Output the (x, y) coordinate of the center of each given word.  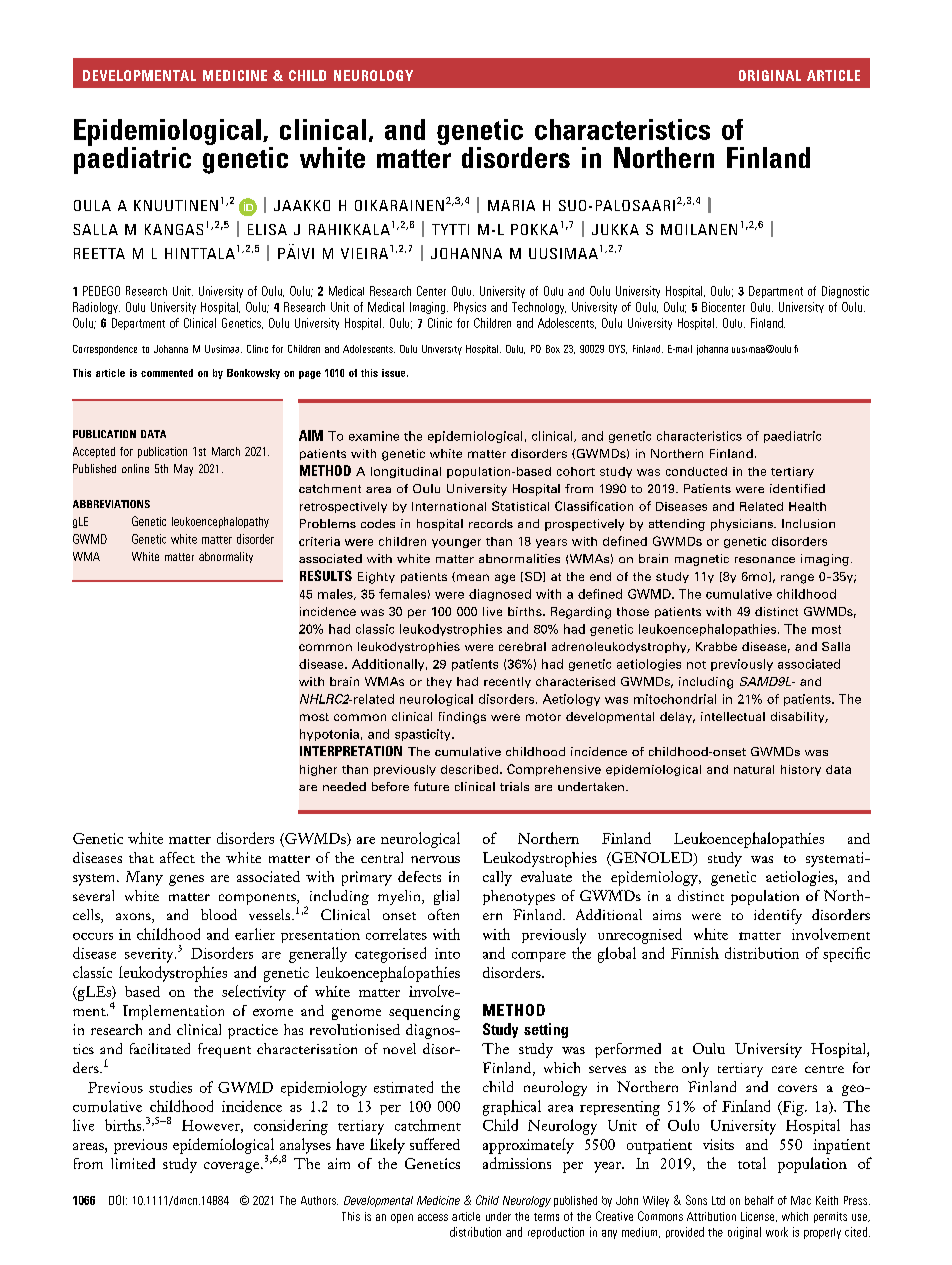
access (433, 1217)
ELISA (267, 229)
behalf (759, 1200)
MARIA (511, 205)
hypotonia (329, 735)
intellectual (733, 716)
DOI (116, 1200)
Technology (539, 308)
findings (462, 718)
